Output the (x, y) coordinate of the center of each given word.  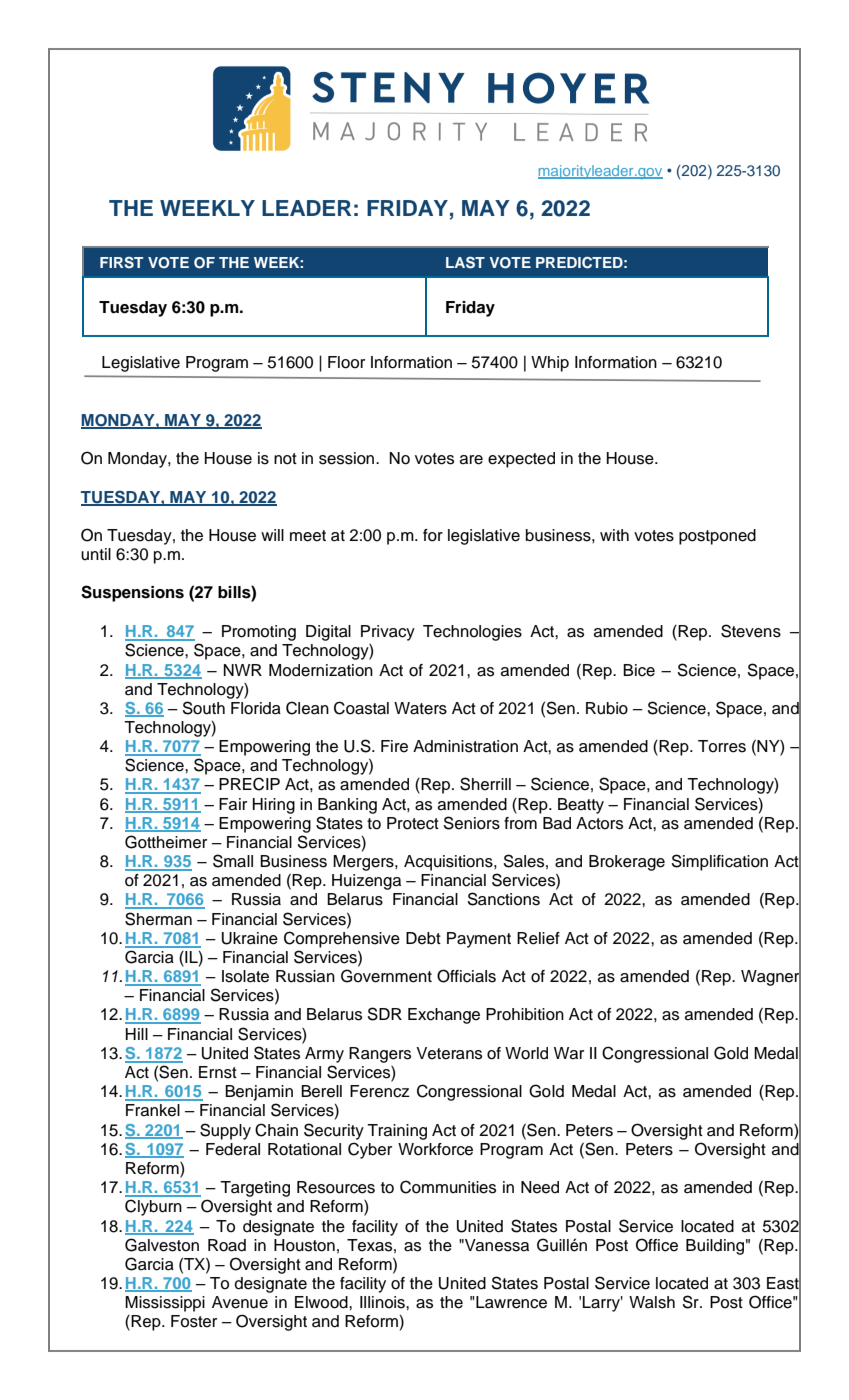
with (614, 535)
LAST (465, 263)
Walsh (652, 1302)
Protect (413, 823)
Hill (137, 1034)
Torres (722, 746)
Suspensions (132, 593)
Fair (233, 804)
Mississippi (165, 1304)
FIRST (121, 263)
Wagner (771, 978)
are (471, 460)
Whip (550, 364)
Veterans (449, 1053)
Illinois (383, 1302)
